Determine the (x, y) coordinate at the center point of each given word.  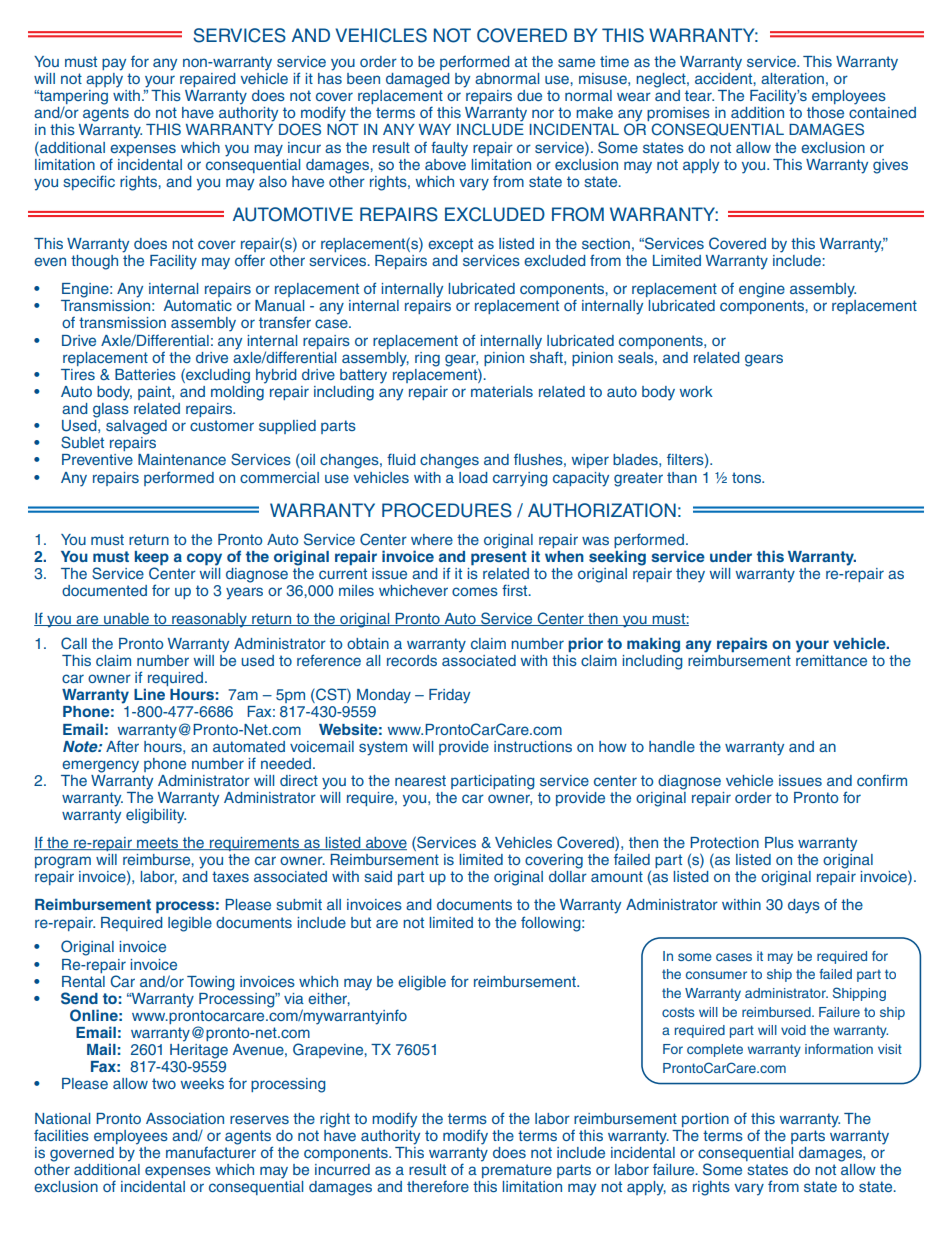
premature (517, 1171)
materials (502, 391)
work (696, 391)
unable (126, 619)
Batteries (145, 374)
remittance (831, 659)
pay (114, 64)
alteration (792, 78)
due (529, 95)
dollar (568, 876)
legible (190, 924)
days (804, 906)
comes (475, 591)
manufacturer (211, 1151)
